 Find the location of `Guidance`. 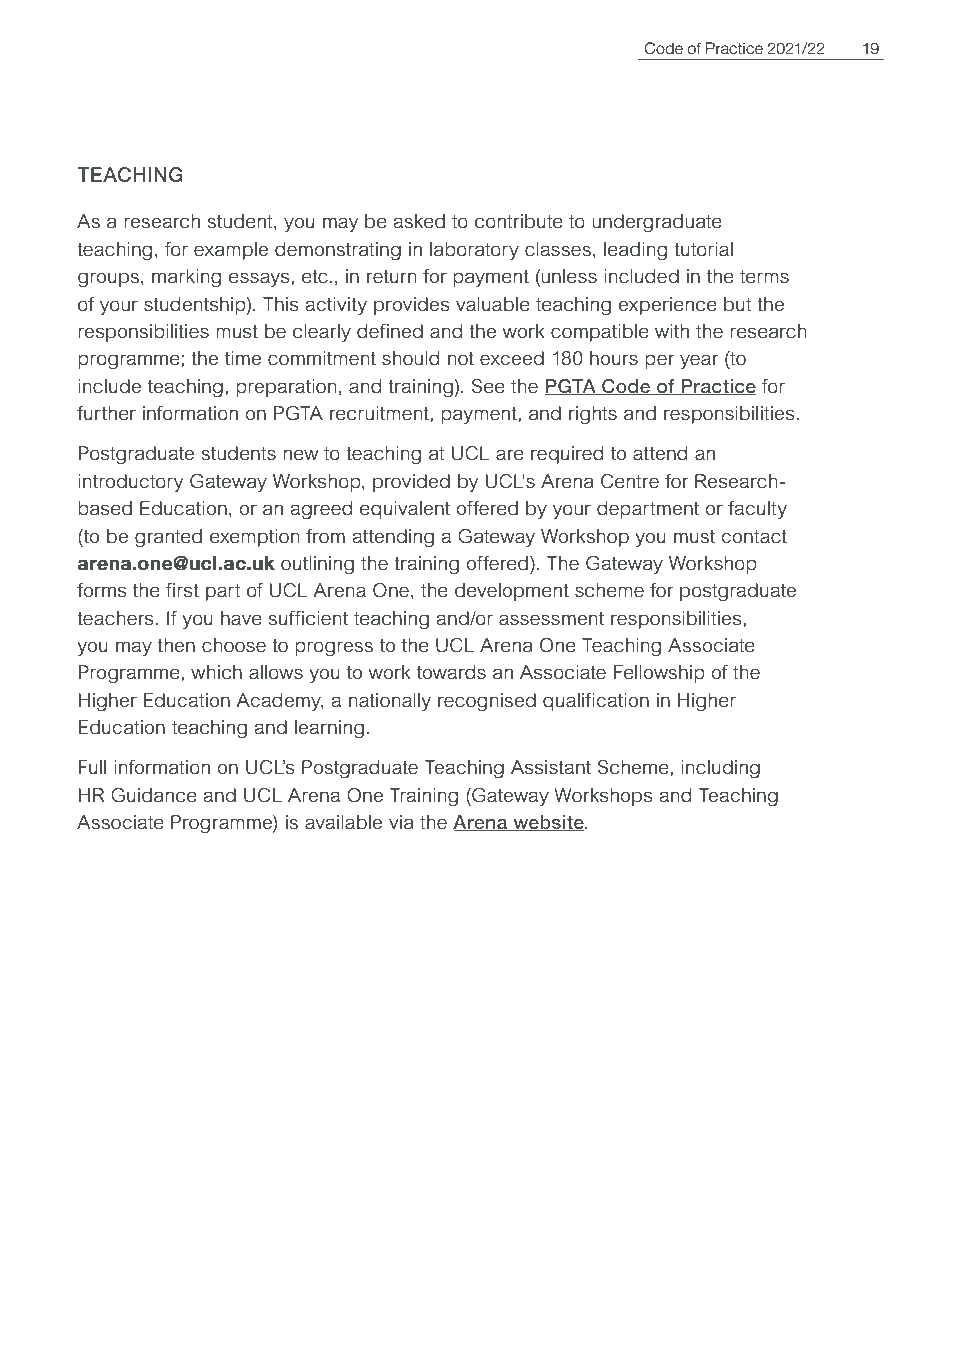

Guidance is located at coordinates (154, 795).
